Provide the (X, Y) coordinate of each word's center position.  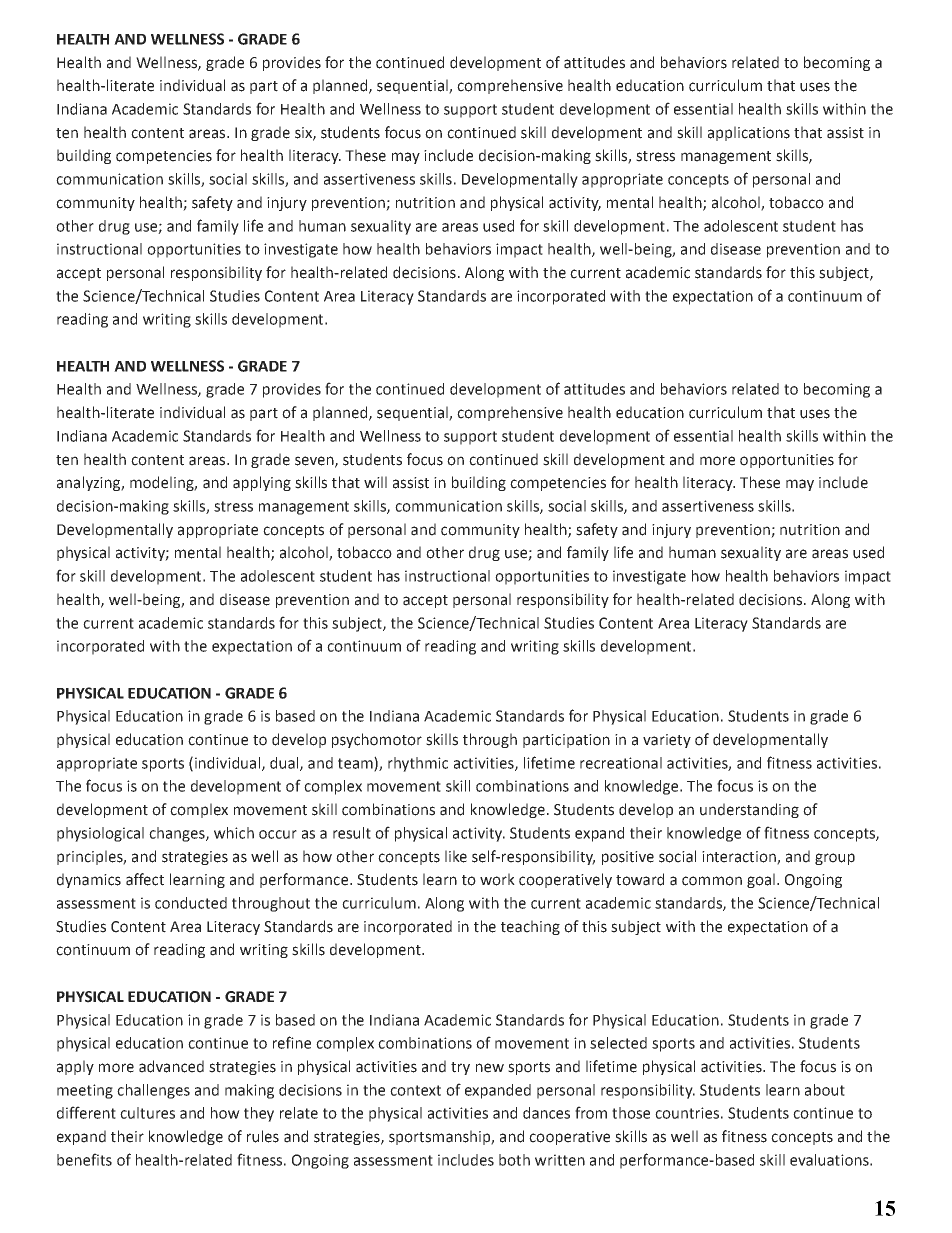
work (497, 879)
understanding (749, 810)
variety (667, 741)
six (304, 133)
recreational (621, 763)
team (356, 764)
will (375, 482)
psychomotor (377, 740)
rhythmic (418, 764)
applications (749, 133)
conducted (191, 903)
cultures (147, 1113)
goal (761, 880)
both (514, 1160)
